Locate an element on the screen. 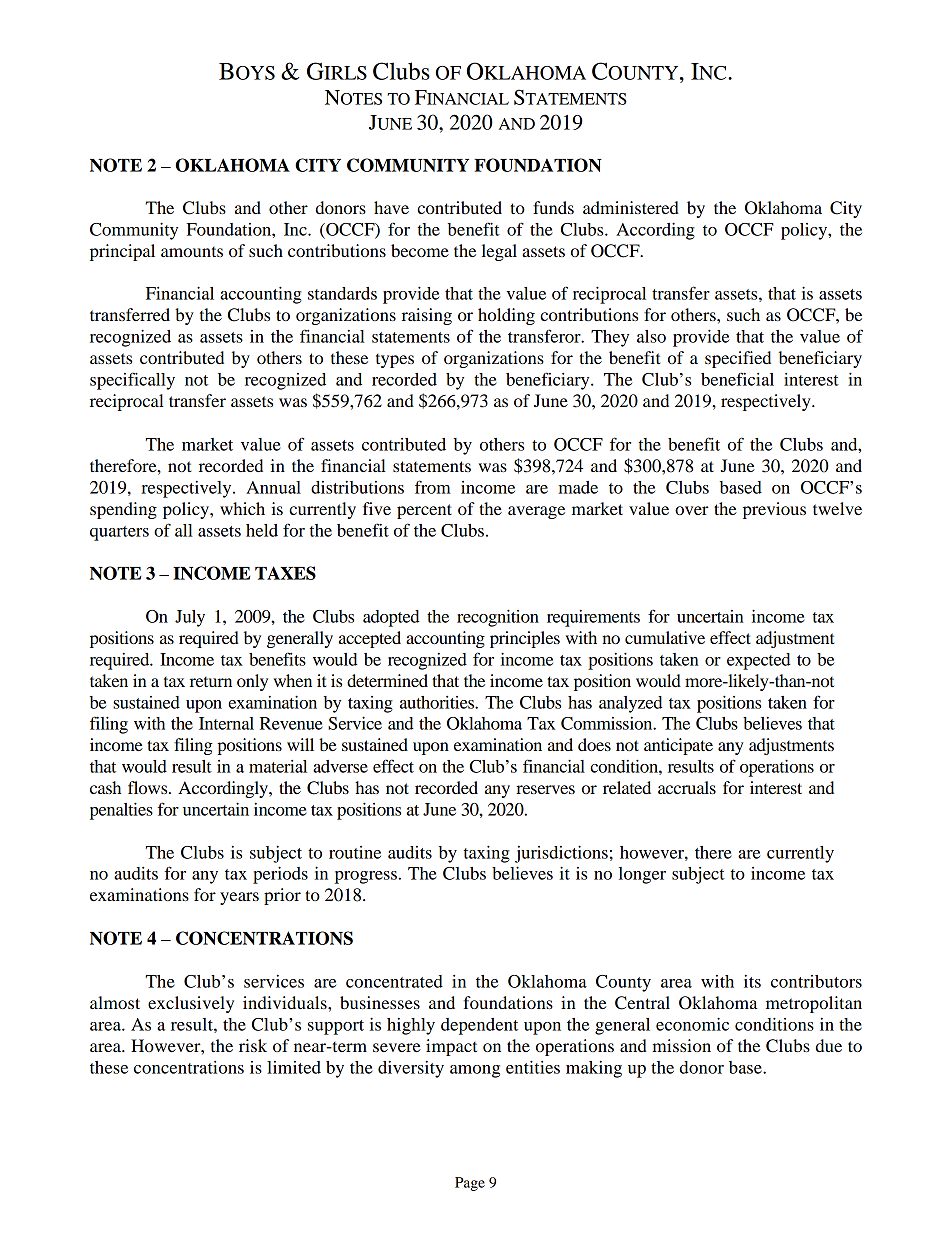 The image size is (952, 1233). principles is located at coordinates (525, 639).
